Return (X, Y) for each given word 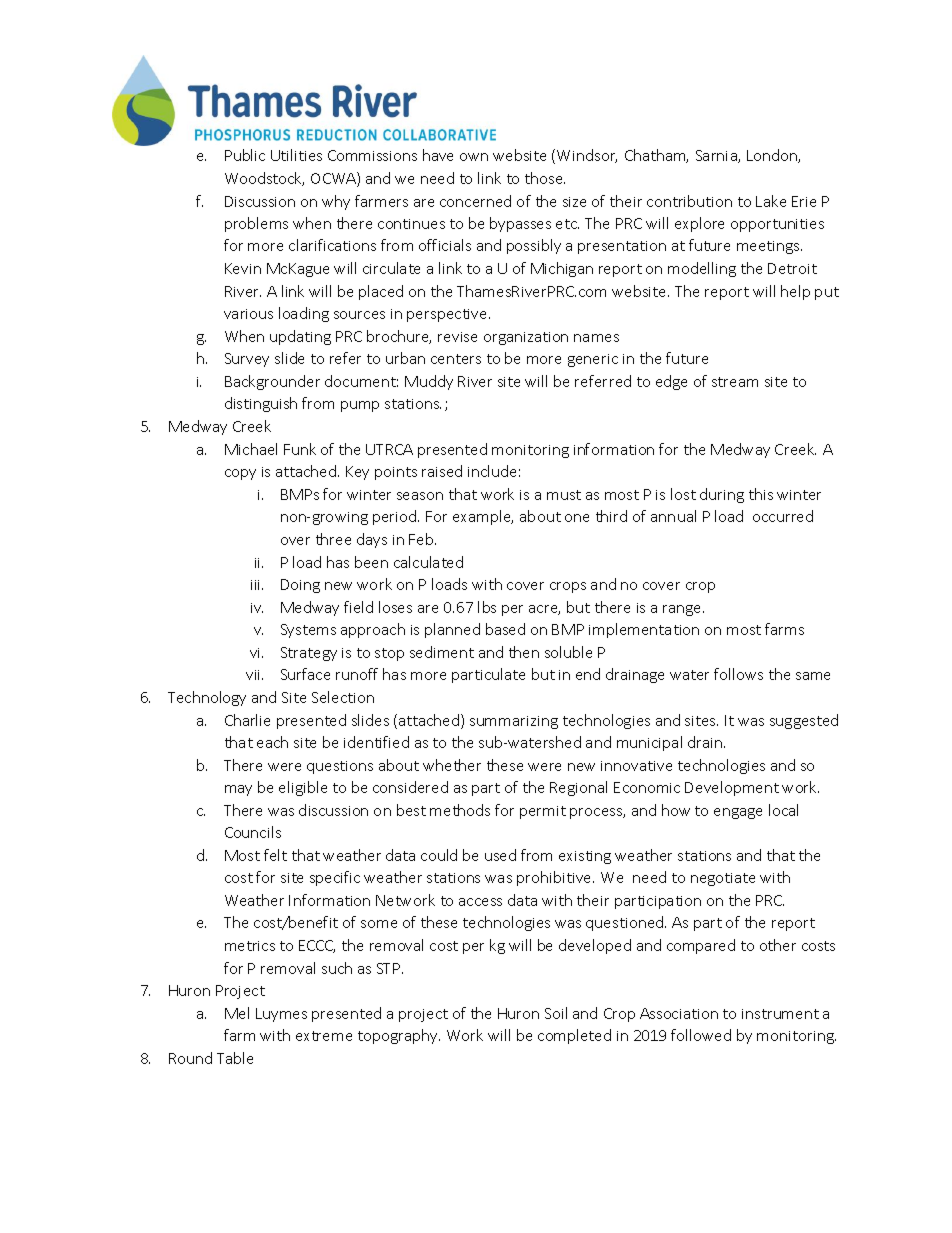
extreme (324, 1036)
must (564, 495)
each (272, 742)
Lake (771, 201)
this (761, 494)
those (545, 178)
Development (732, 788)
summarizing (514, 722)
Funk (300, 449)
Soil (556, 1013)
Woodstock (264, 179)
